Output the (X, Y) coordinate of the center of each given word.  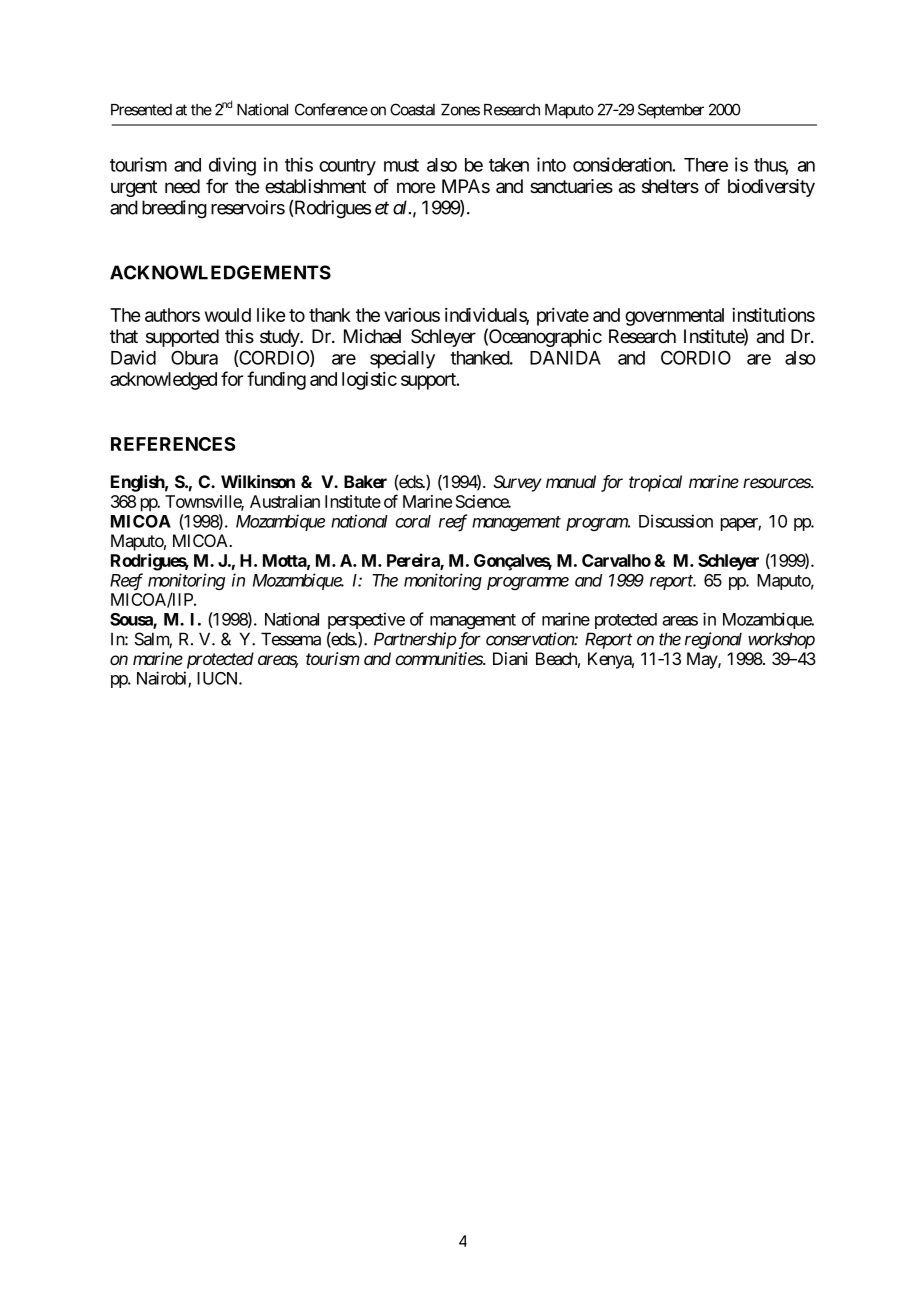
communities (439, 658)
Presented (141, 110)
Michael (372, 336)
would (228, 315)
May (703, 660)
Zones (460, 110)
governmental (674, 317)
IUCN (218, 678)
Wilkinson (258, 481)
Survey (517, 483)
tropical (655, 483)
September (671, 111)
